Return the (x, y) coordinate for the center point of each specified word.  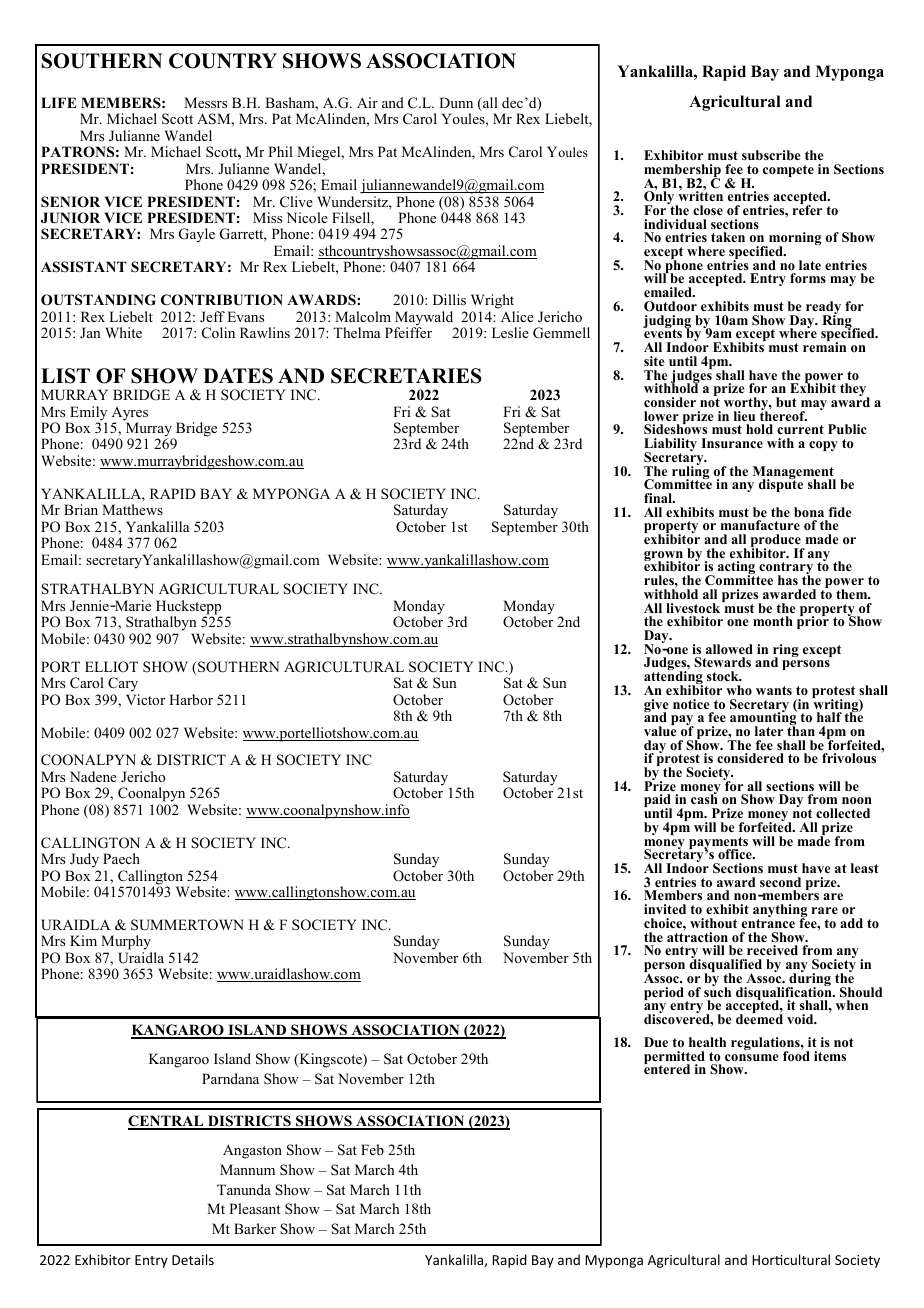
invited (665, 909)
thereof (783, 415)
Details (193, 1259)
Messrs (205, 102)
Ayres (130, 415)
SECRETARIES (406, 376)
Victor (145, 699)
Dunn (456, 102)
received (772, 950)
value (660, 730)
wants (774, 690)
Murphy (126, 942)
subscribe (771, 155)
